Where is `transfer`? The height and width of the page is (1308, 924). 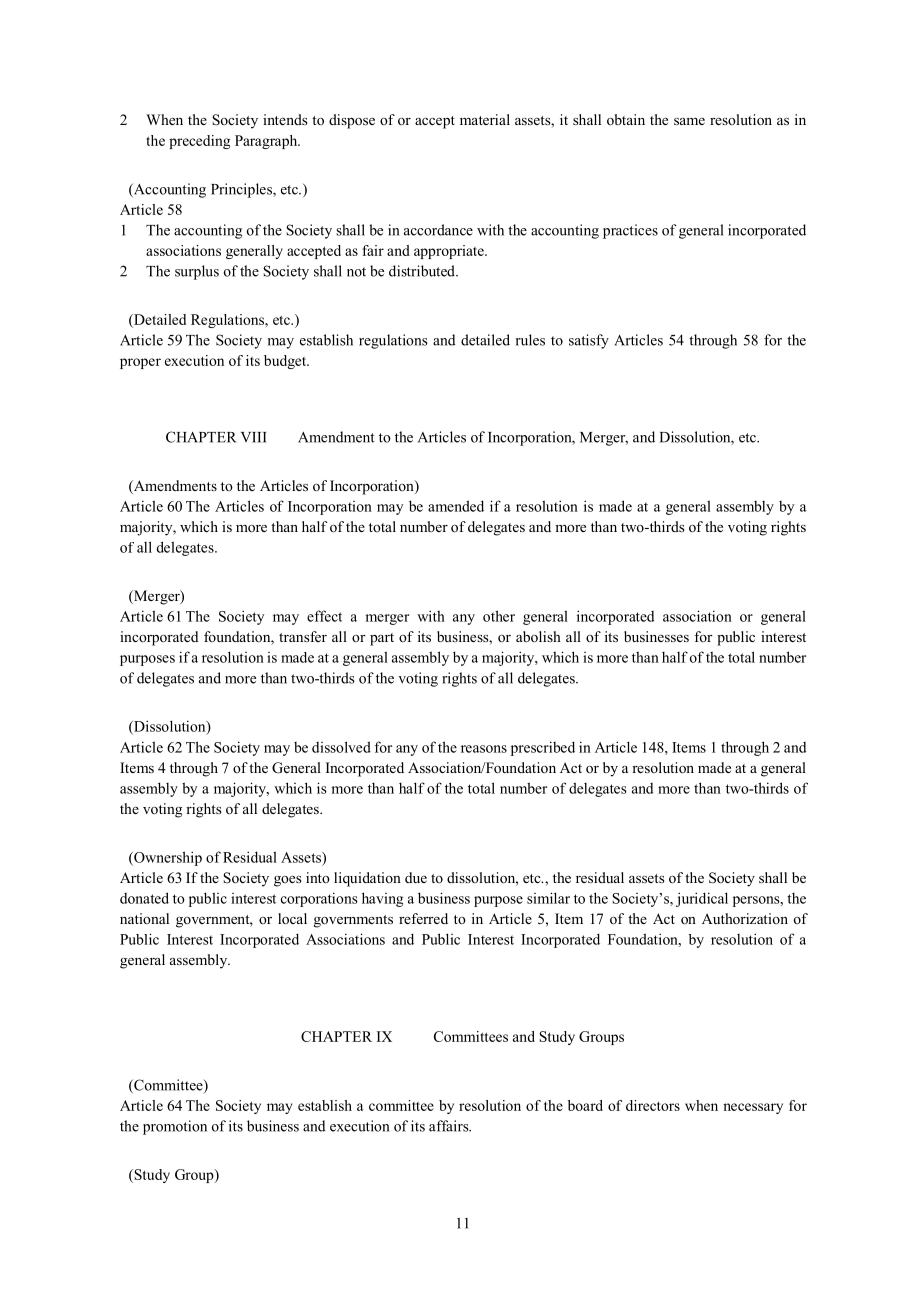 transfer is located at coordinates (303, 636).
